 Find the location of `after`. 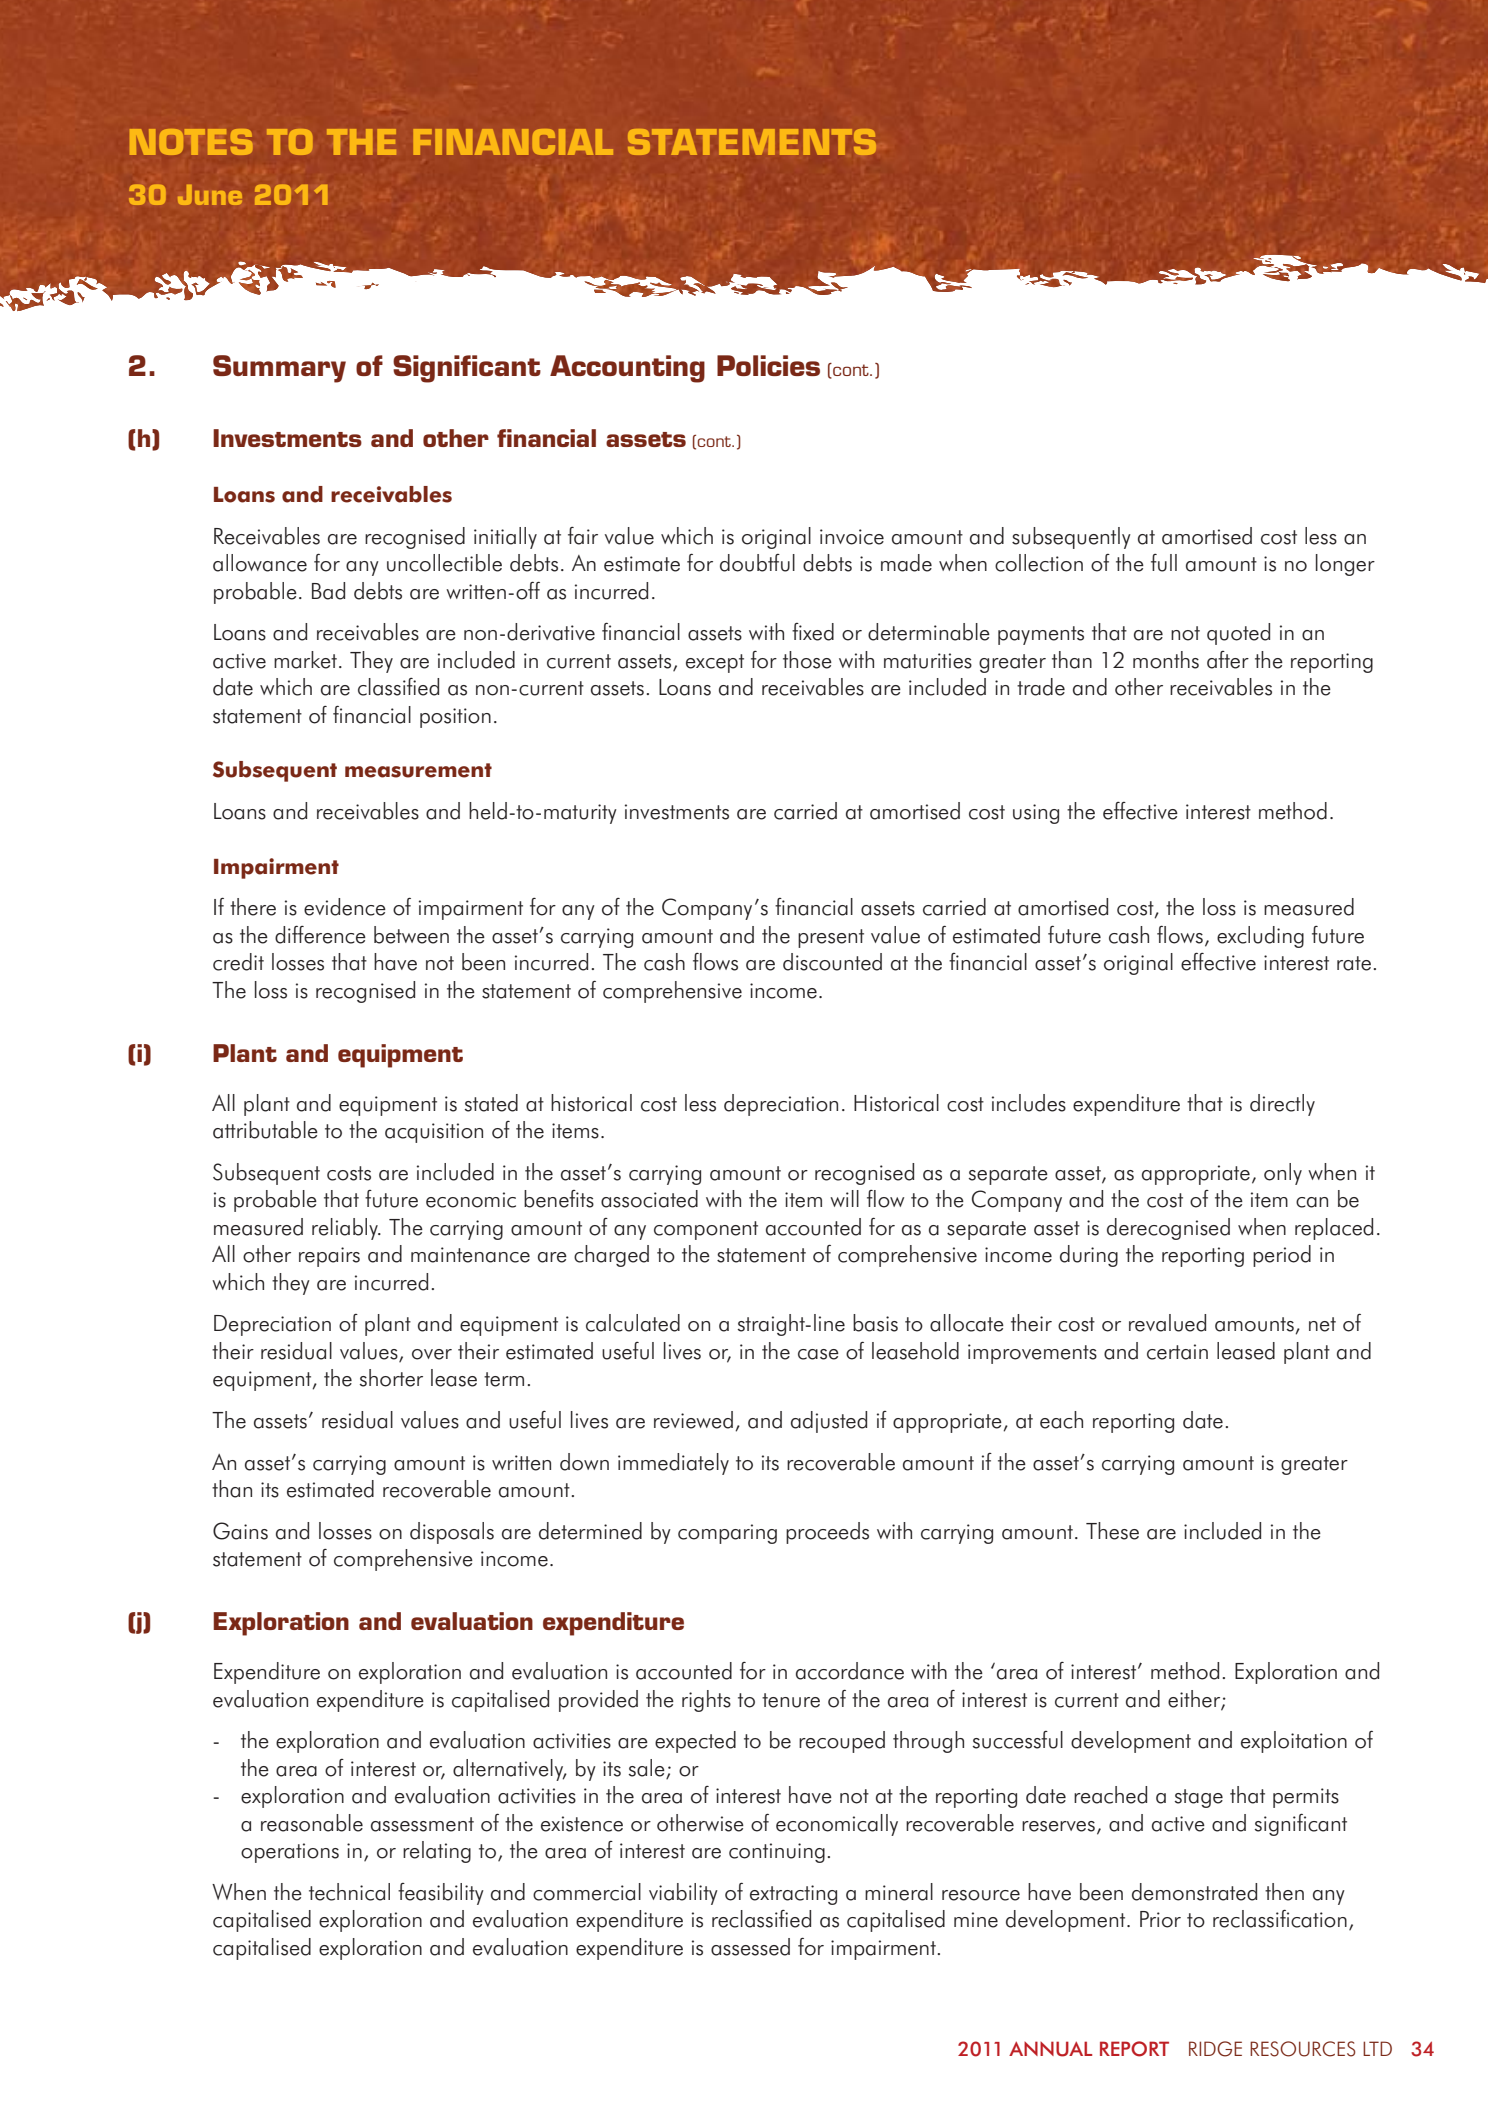

after is located at coordinates (1228, 660).
